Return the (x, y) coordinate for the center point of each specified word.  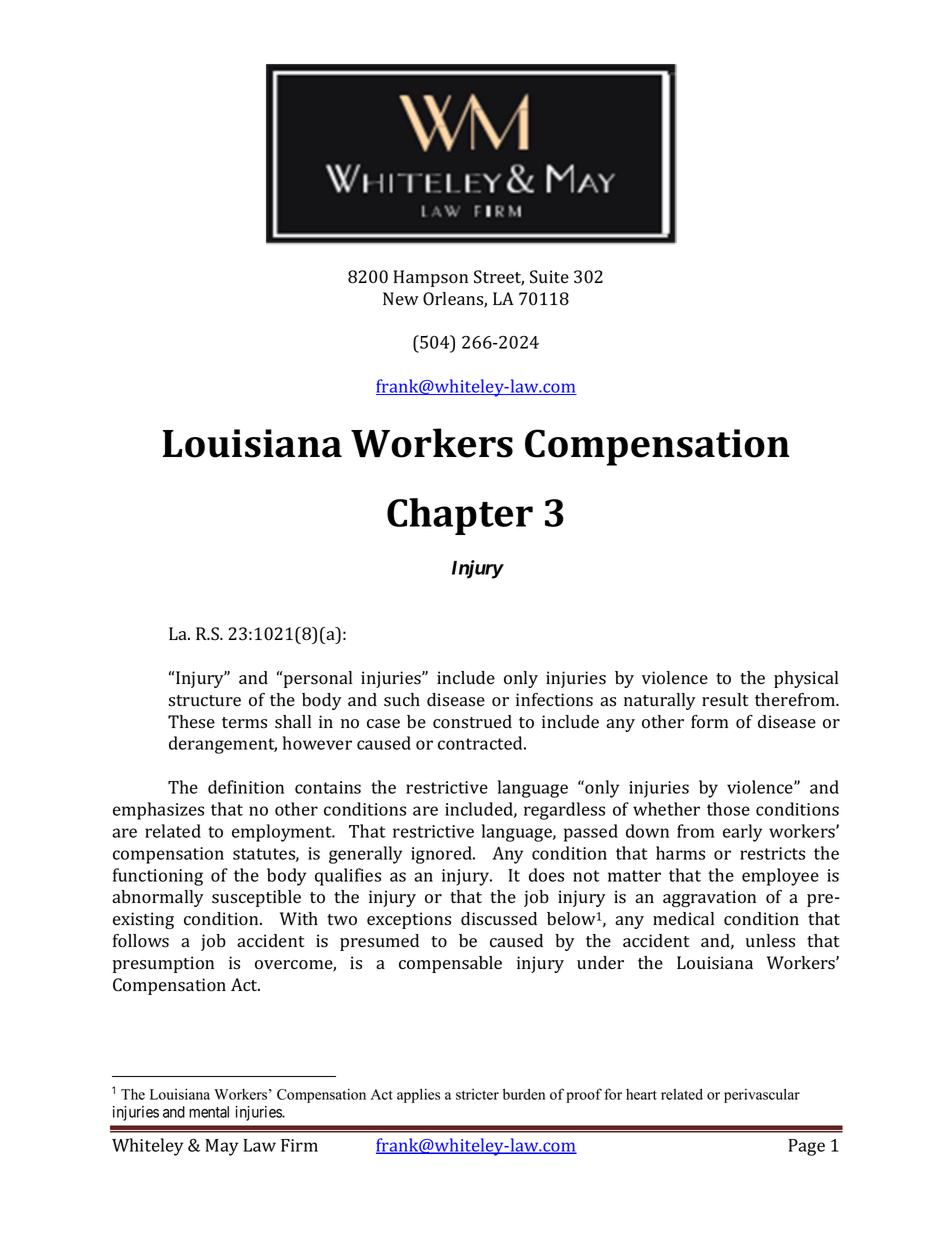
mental (209, 1112)
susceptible (256, 898)
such (402, 700)
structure (204, 701)
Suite (549, 277)
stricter (477, 1094)
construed (472, 722)
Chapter (460, 516)
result (725, 700)
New (401, 298)
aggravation (709, 898)
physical (806, 679)
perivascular (762, 1096)
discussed (499, 919)
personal (317, 679)
